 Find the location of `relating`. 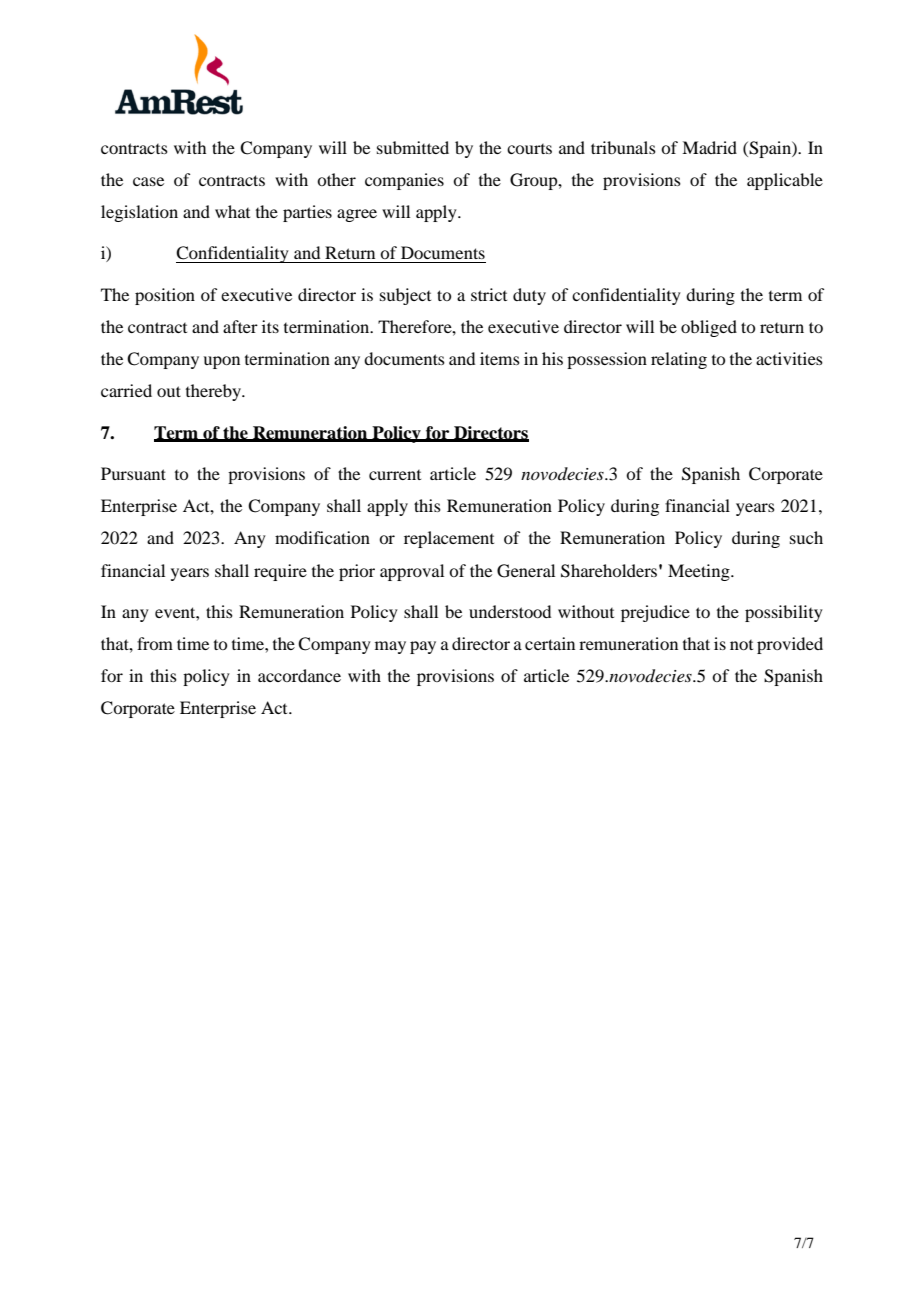

relating is located at coordinates (679, 360).
